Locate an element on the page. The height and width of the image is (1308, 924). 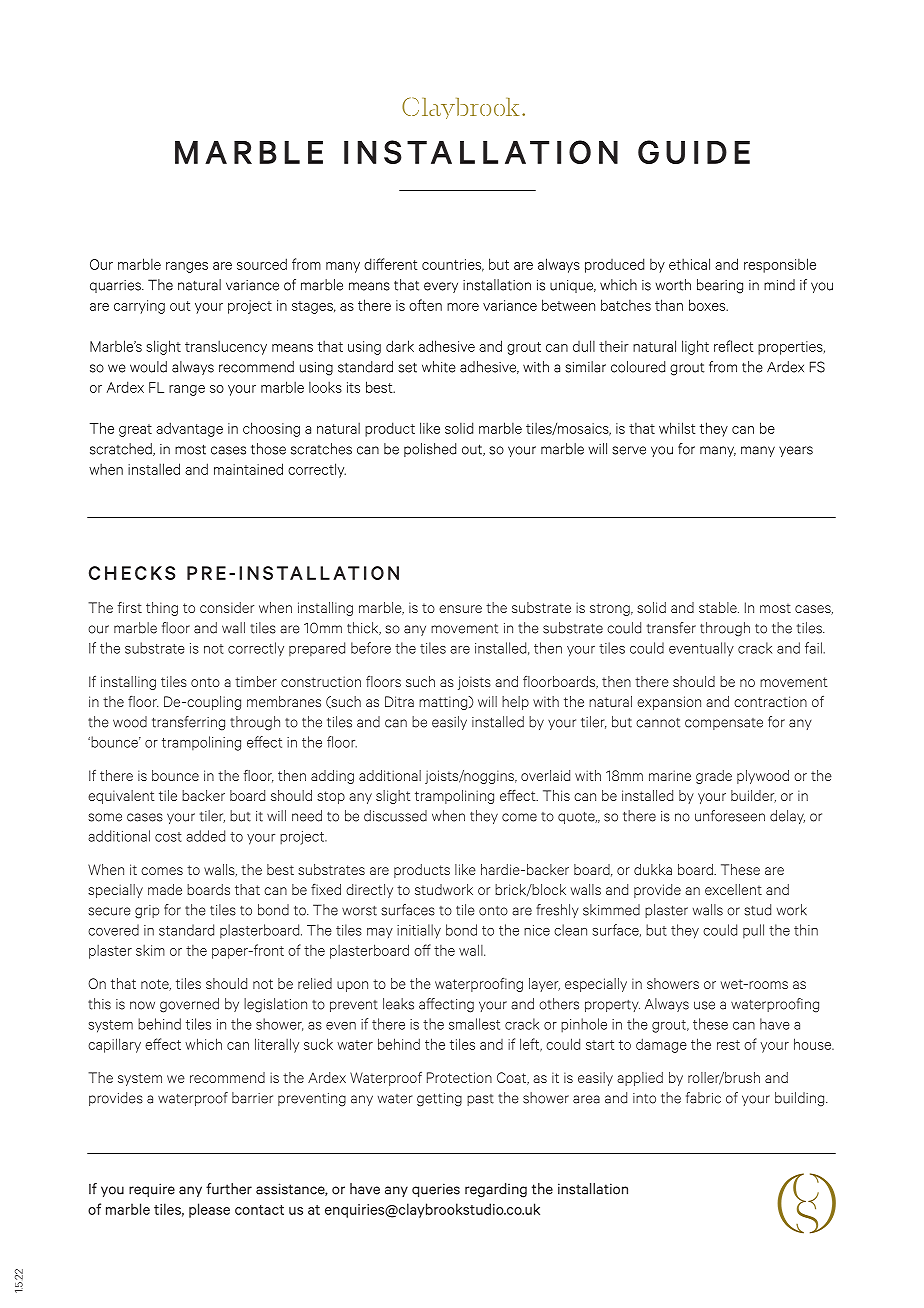
polished is located at coordinates (430, 450).
